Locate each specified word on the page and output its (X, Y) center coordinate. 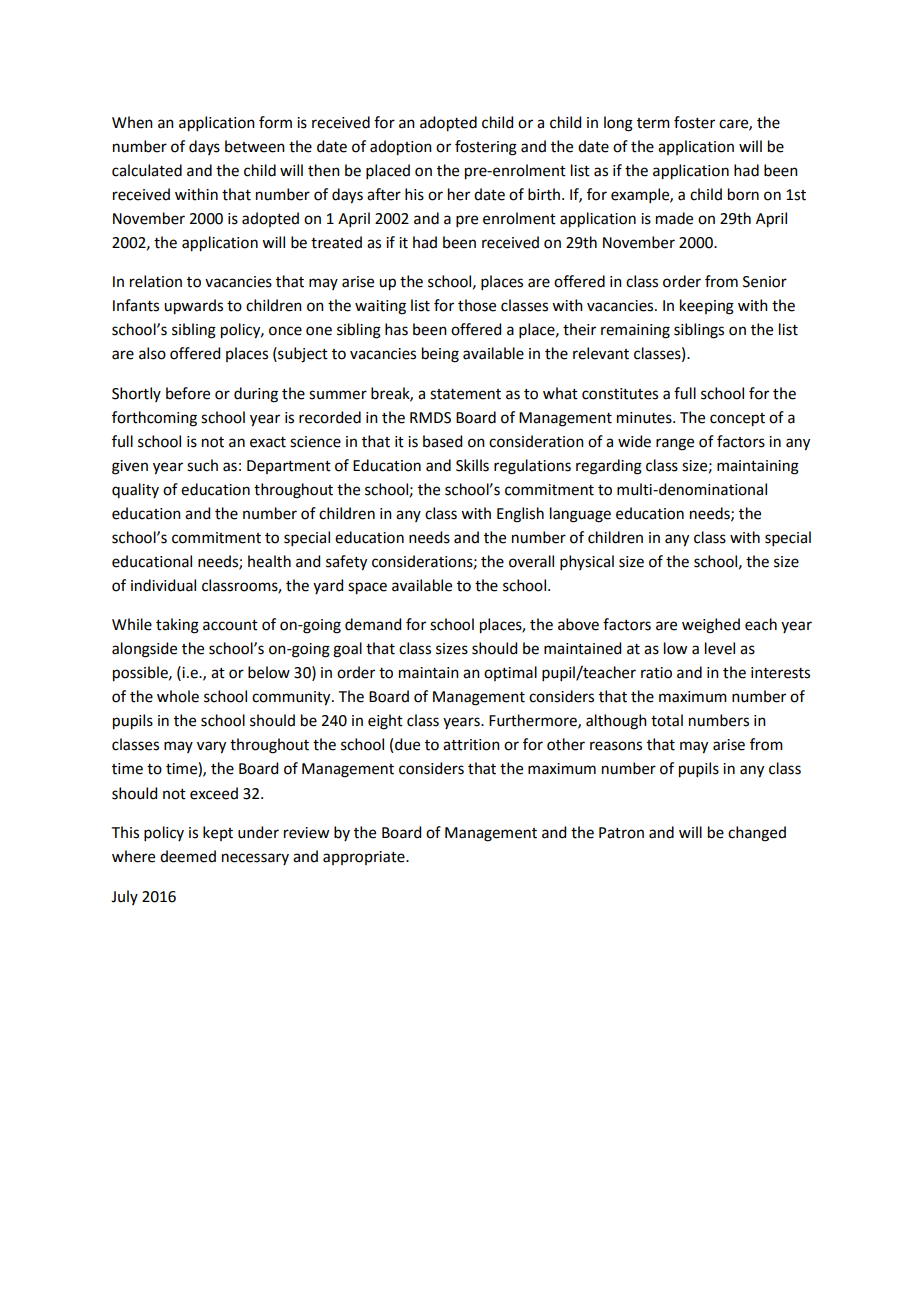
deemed (188, 856)
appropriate (365, 858)
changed (757, 834)
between (255, 146)
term (653, 123)
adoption (401, 148)
